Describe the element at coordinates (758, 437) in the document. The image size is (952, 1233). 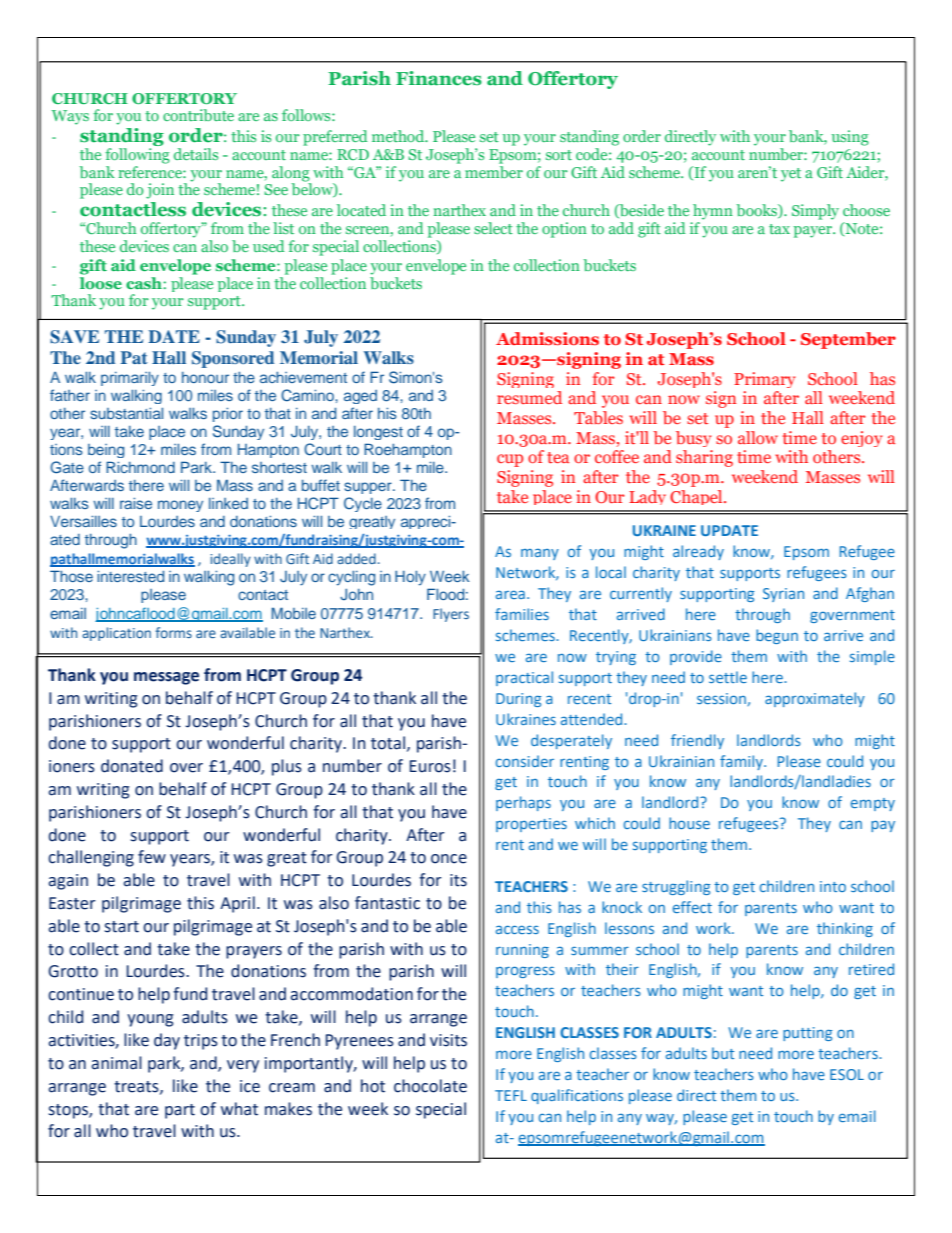
I see `allow` at that location.
